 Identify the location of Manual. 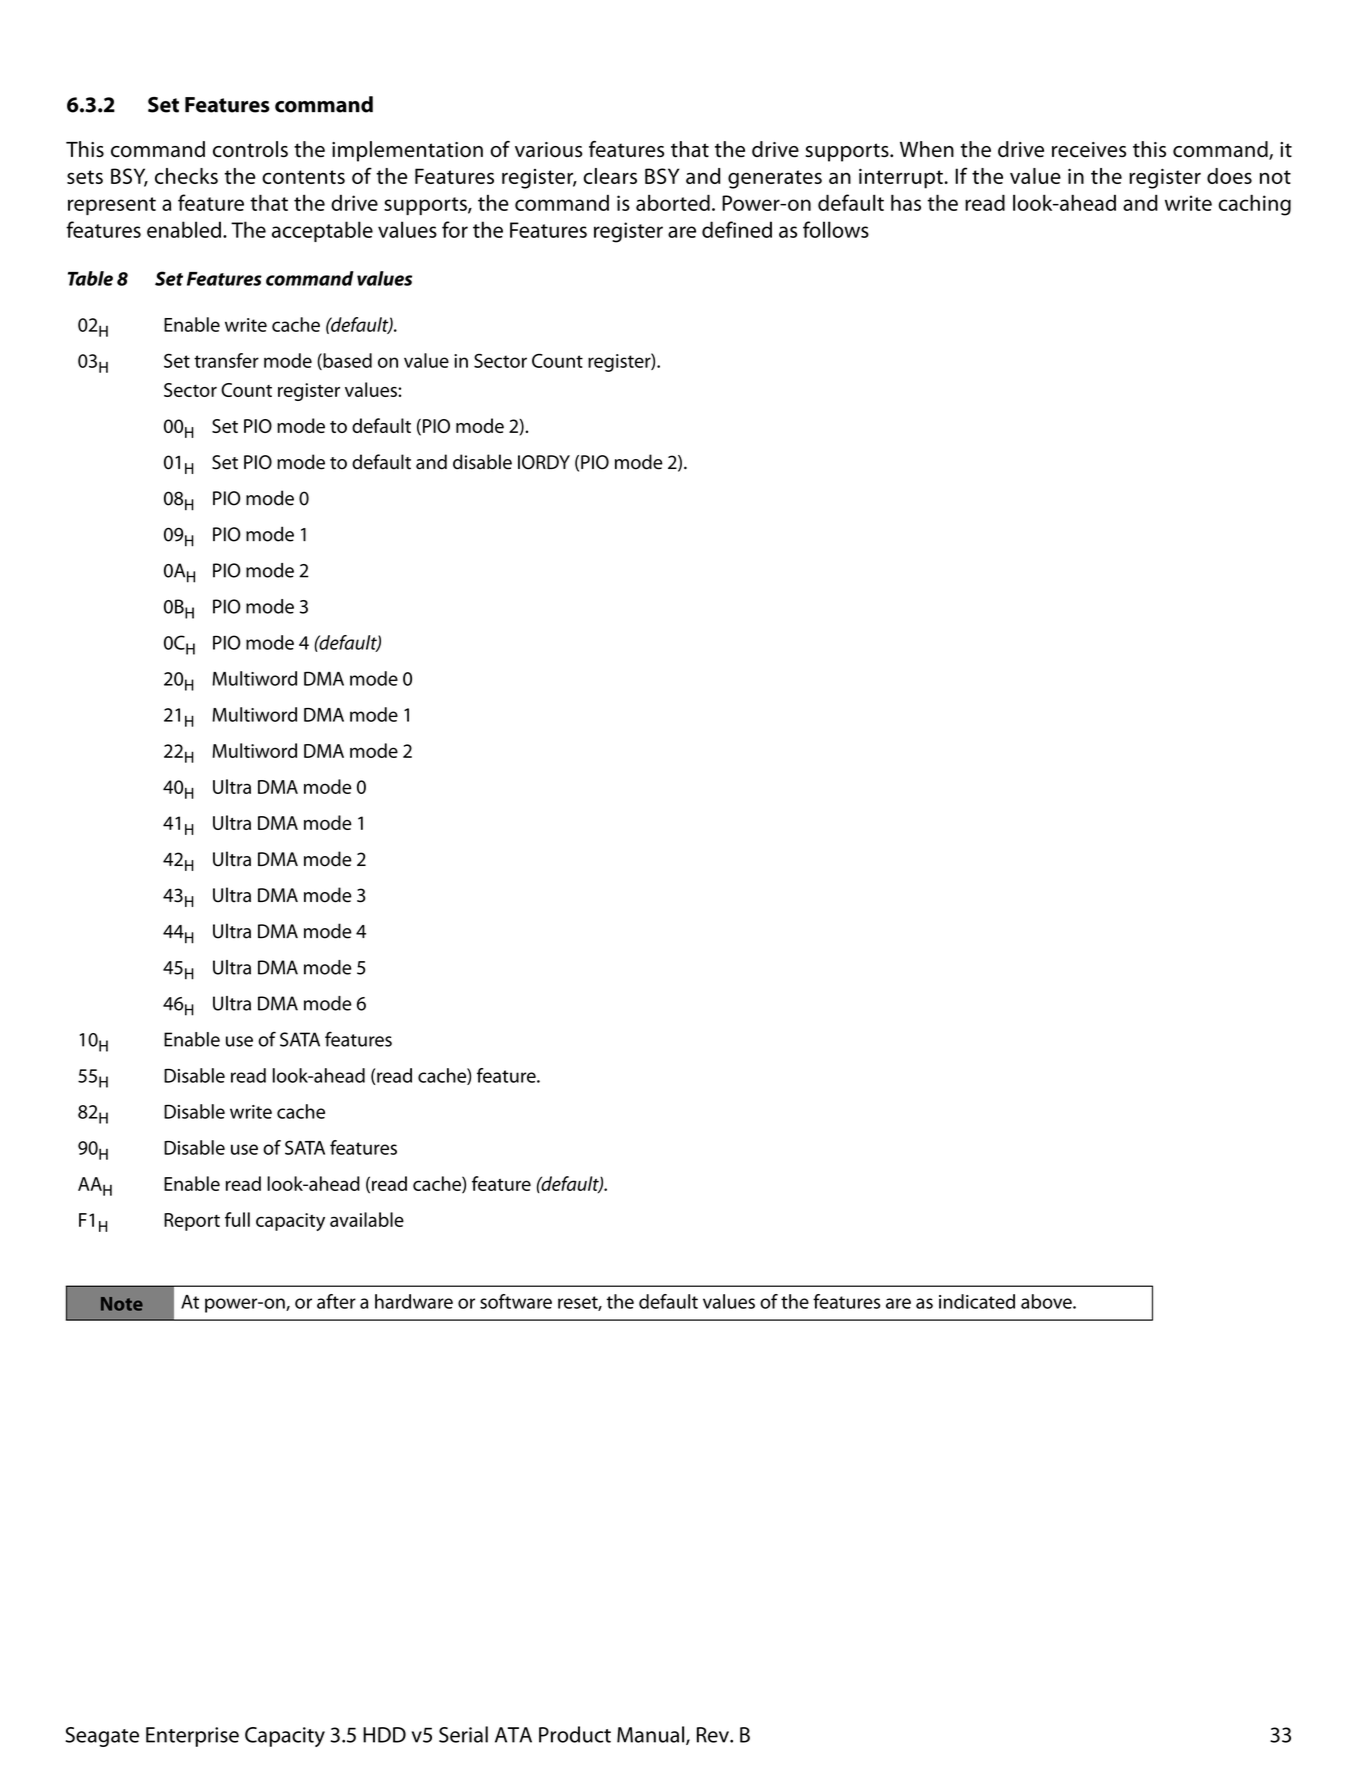
(652, 1735).
